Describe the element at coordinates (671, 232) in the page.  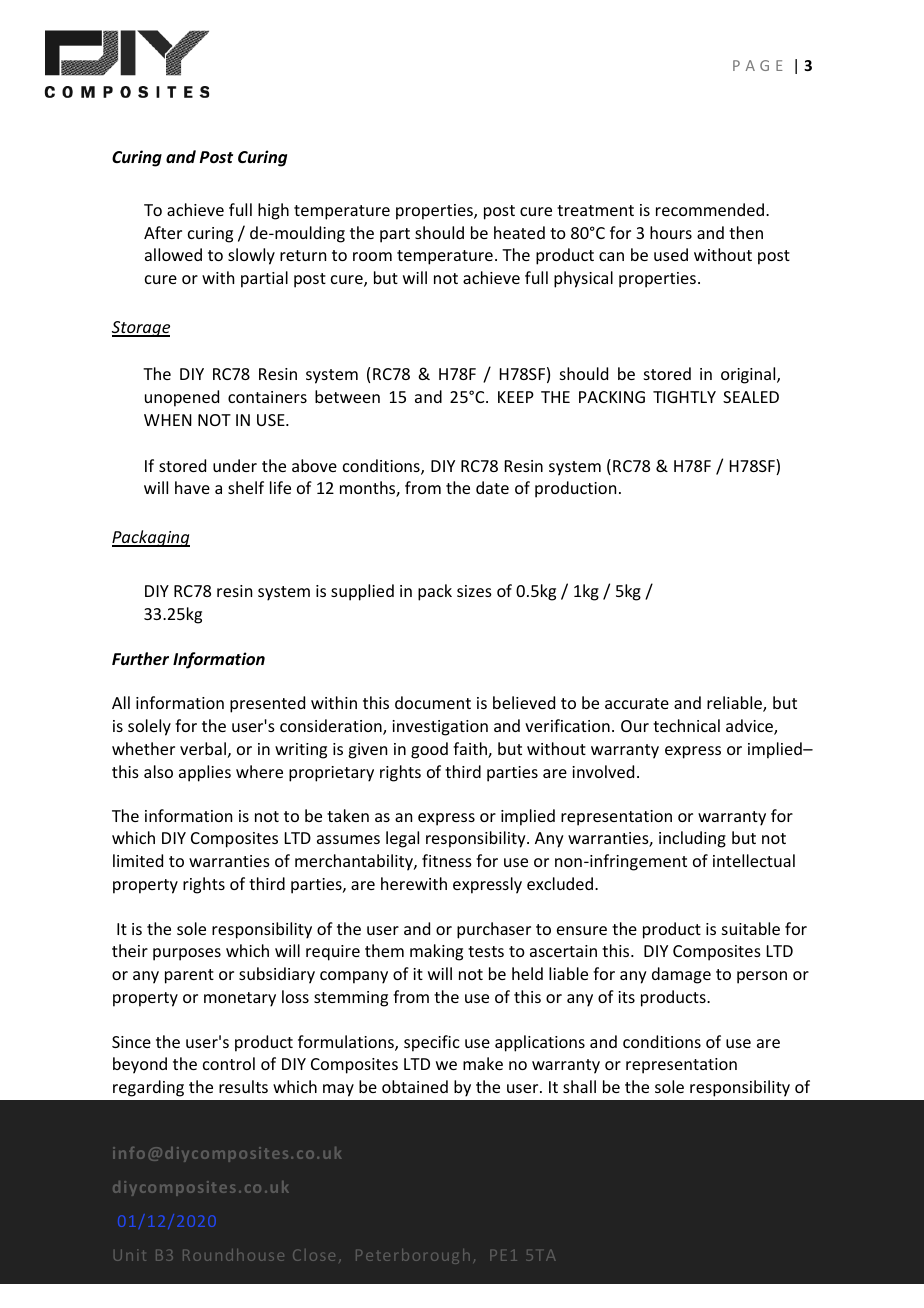
I see `hours` at that location.
